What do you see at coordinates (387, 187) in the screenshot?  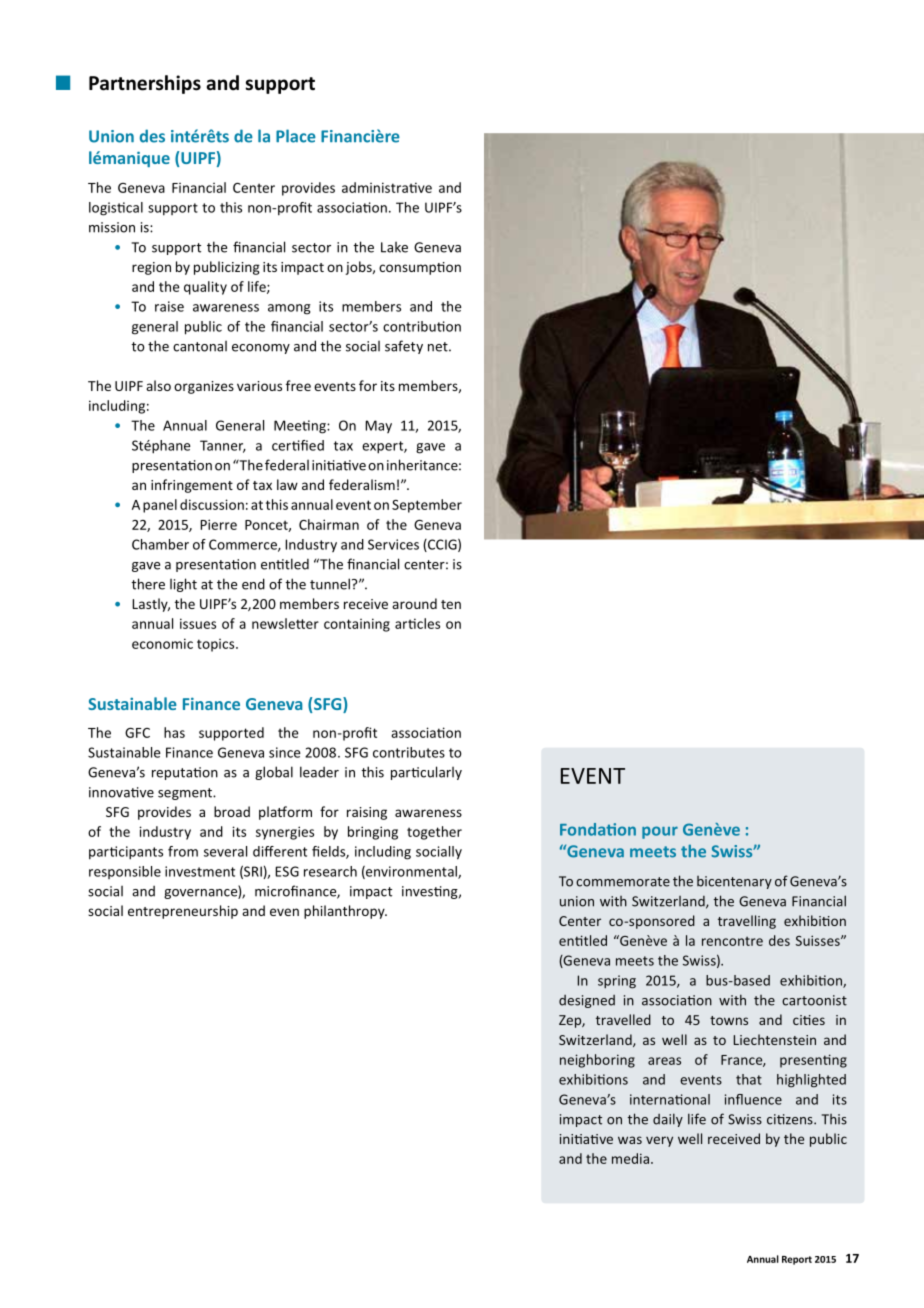 I see `administrative` at bounding box center [387, 187].
